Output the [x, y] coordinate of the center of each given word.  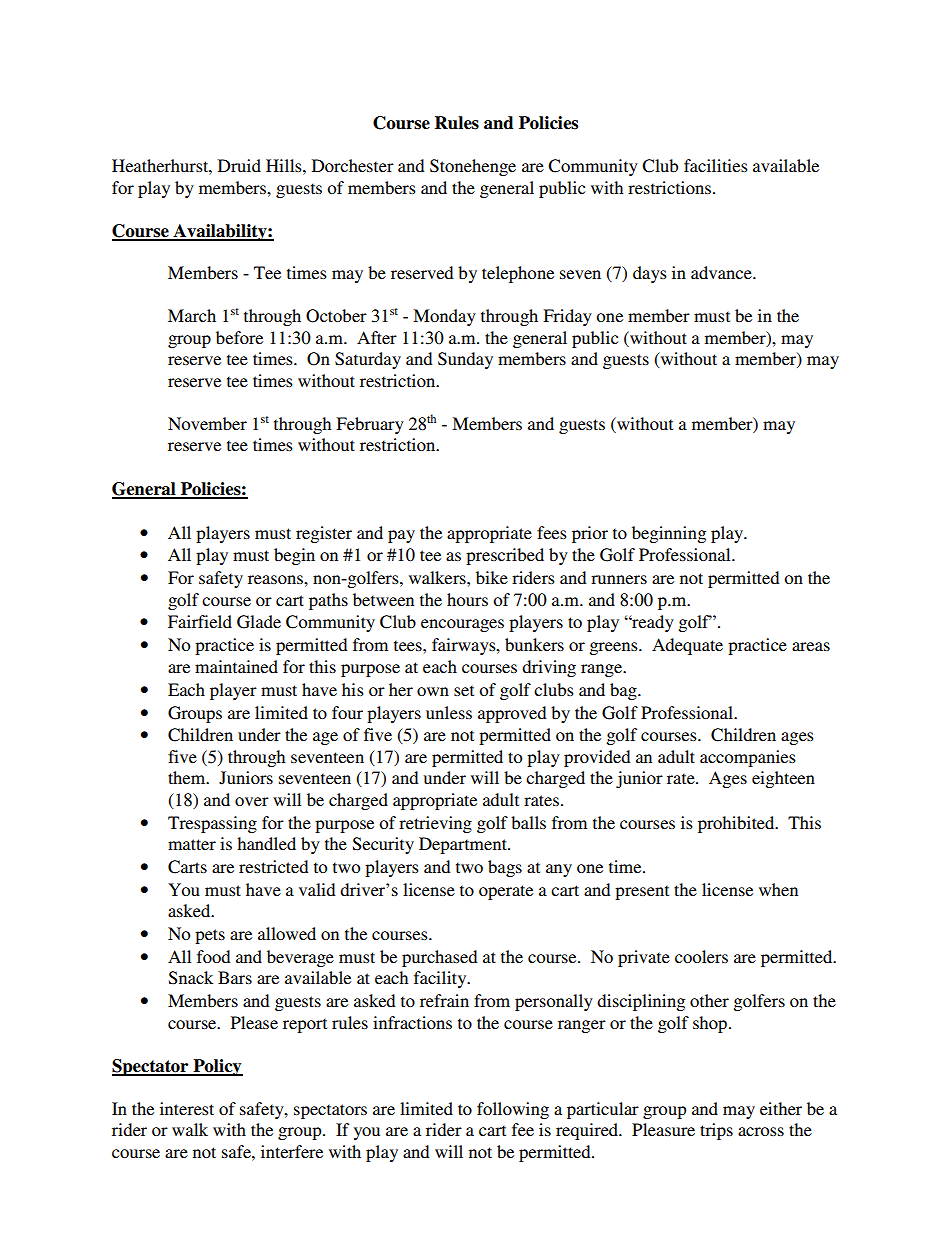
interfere [292, 1151]
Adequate [687, 646]
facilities [716, 165]
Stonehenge [473, 167]
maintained [236, 666]
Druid [239, 165]
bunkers [534, 644]
